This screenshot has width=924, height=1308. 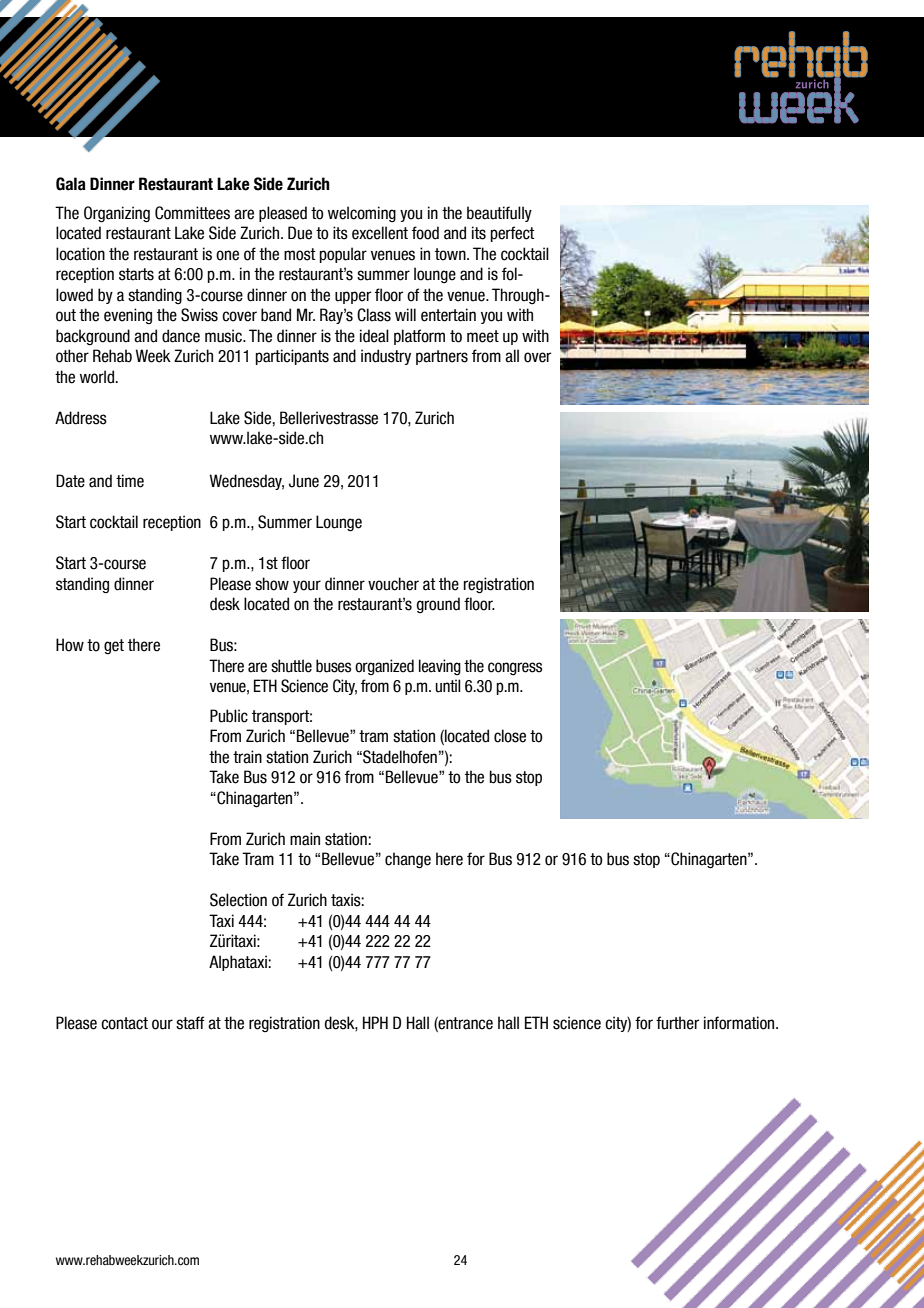 What do you see at coordinates (512, 234) in the screenshot?
I see `perfect` at bounding box center [512, 234].
